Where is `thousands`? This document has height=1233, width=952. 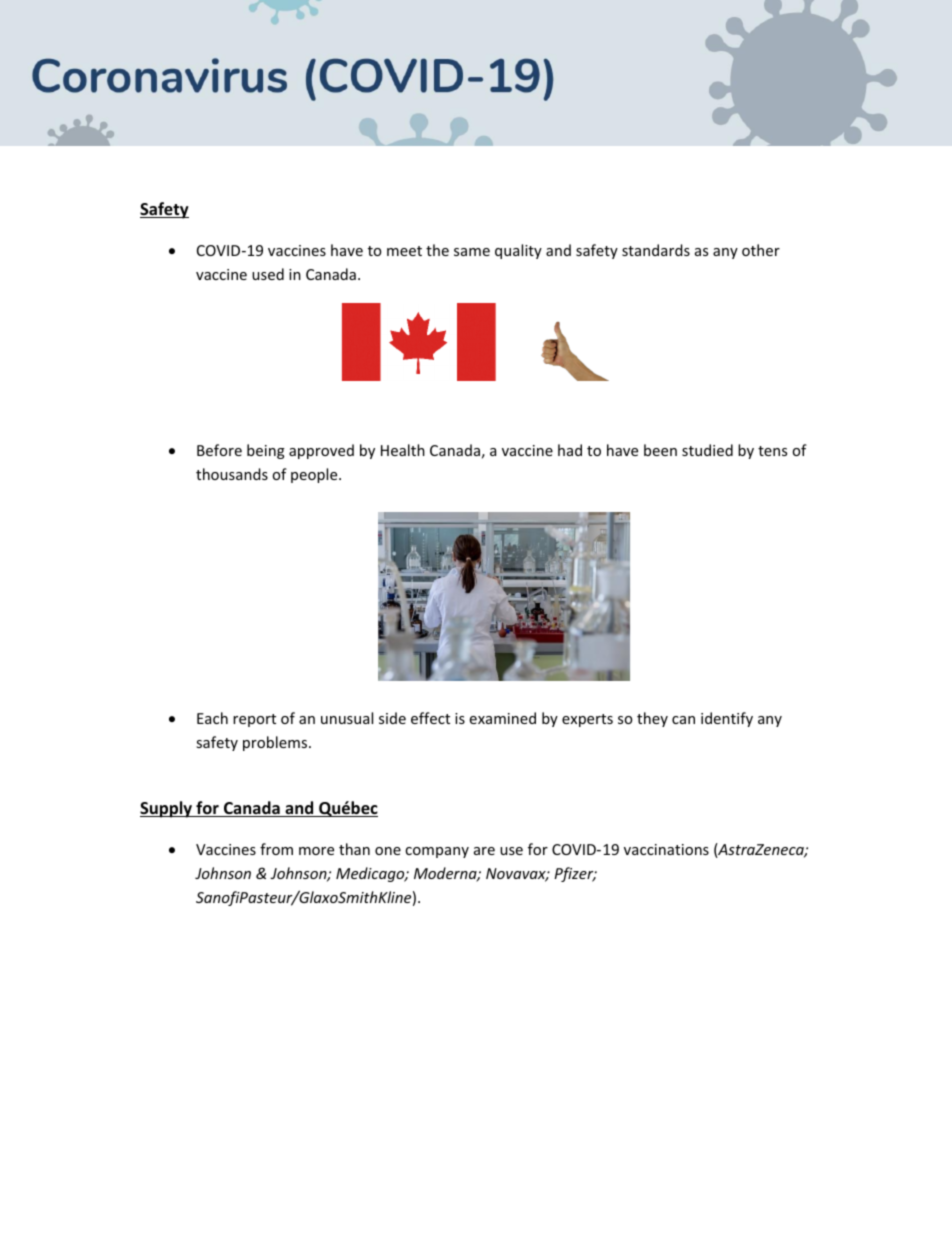
thousands is located at coordinates (232, 474).
